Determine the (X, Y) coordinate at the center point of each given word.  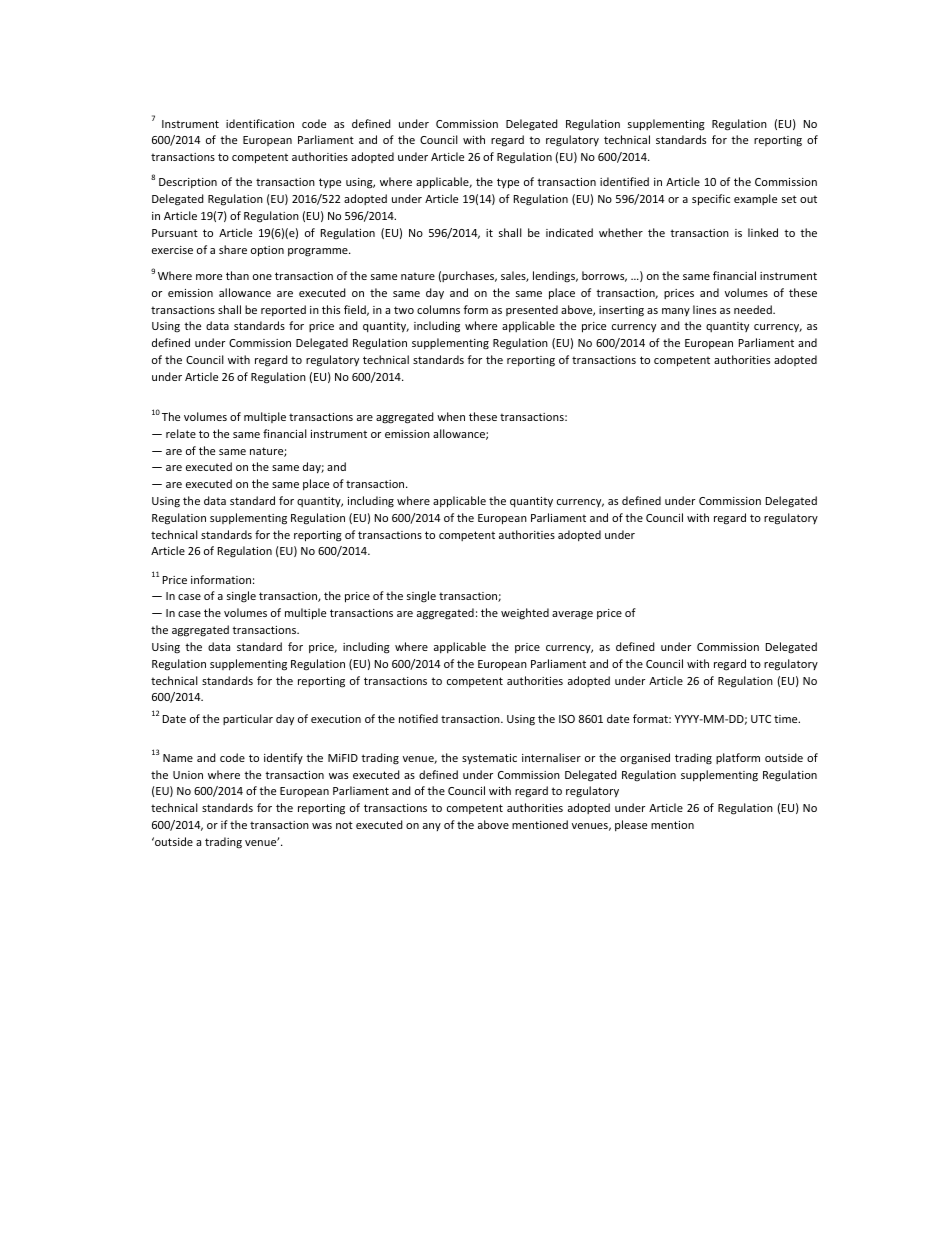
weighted (525, 614)
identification (260, 123)
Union (188, 775)
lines (704, 309)
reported (283, 310)
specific (711, 200)
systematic (489, 759)
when (451, 416)
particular (248, 719)
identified (624, 181)
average (572, 615)
